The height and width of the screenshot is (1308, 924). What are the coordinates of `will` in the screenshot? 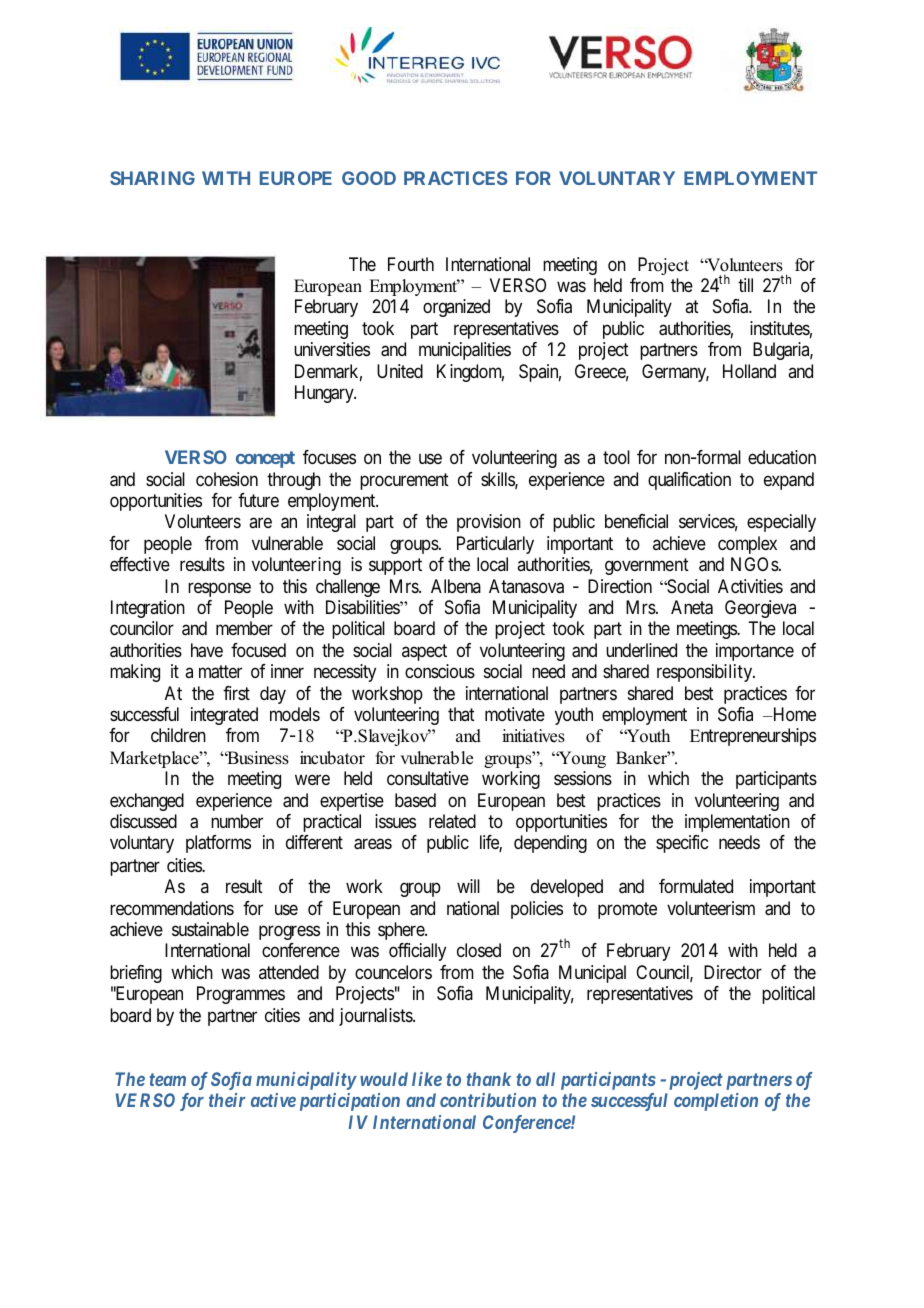 It's located at (468, 886).
